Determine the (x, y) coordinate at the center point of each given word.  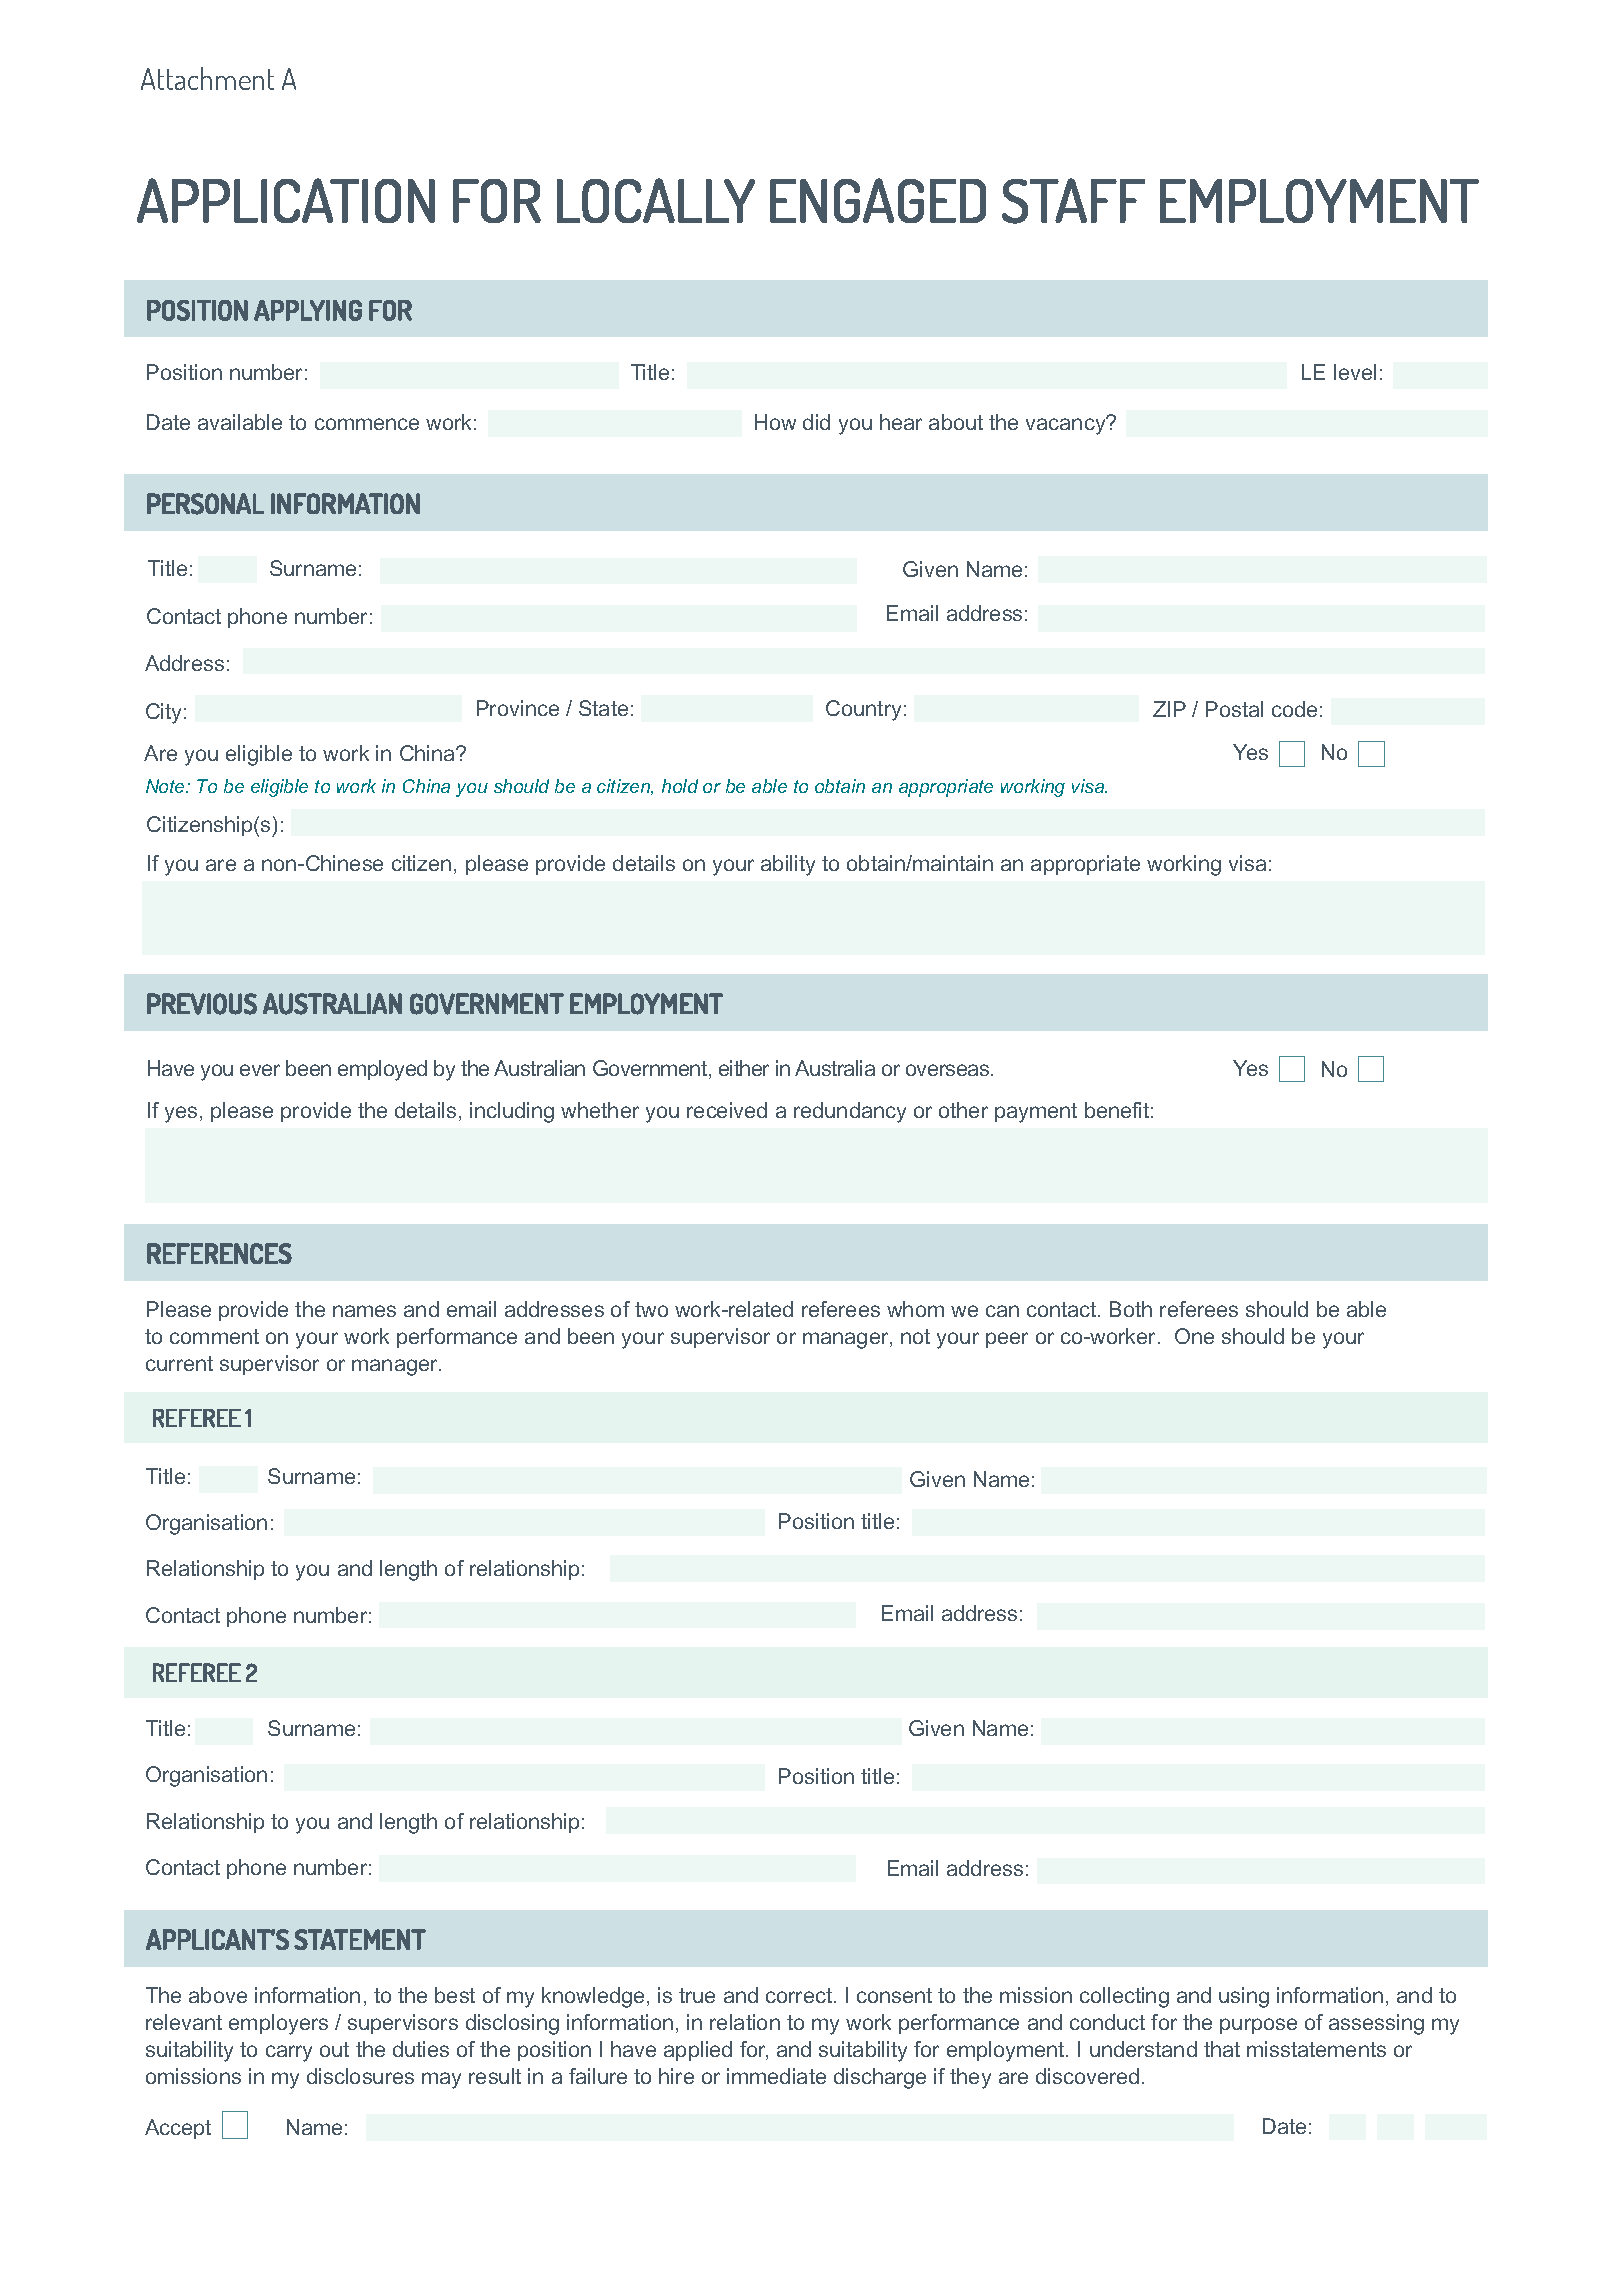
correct (800, 1995)
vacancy (1067, 425)
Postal (1234, 709)
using (1244, 1997)
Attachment (207, 78)
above (218, 1995)
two (651, 1309)
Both (1131, 1309)
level (1355, 372)
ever (260, 1070)
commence (367, 424)
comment (214, 1336)
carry (289, 2053)
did (816, 422)
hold (680, 786)
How (775, 422)
